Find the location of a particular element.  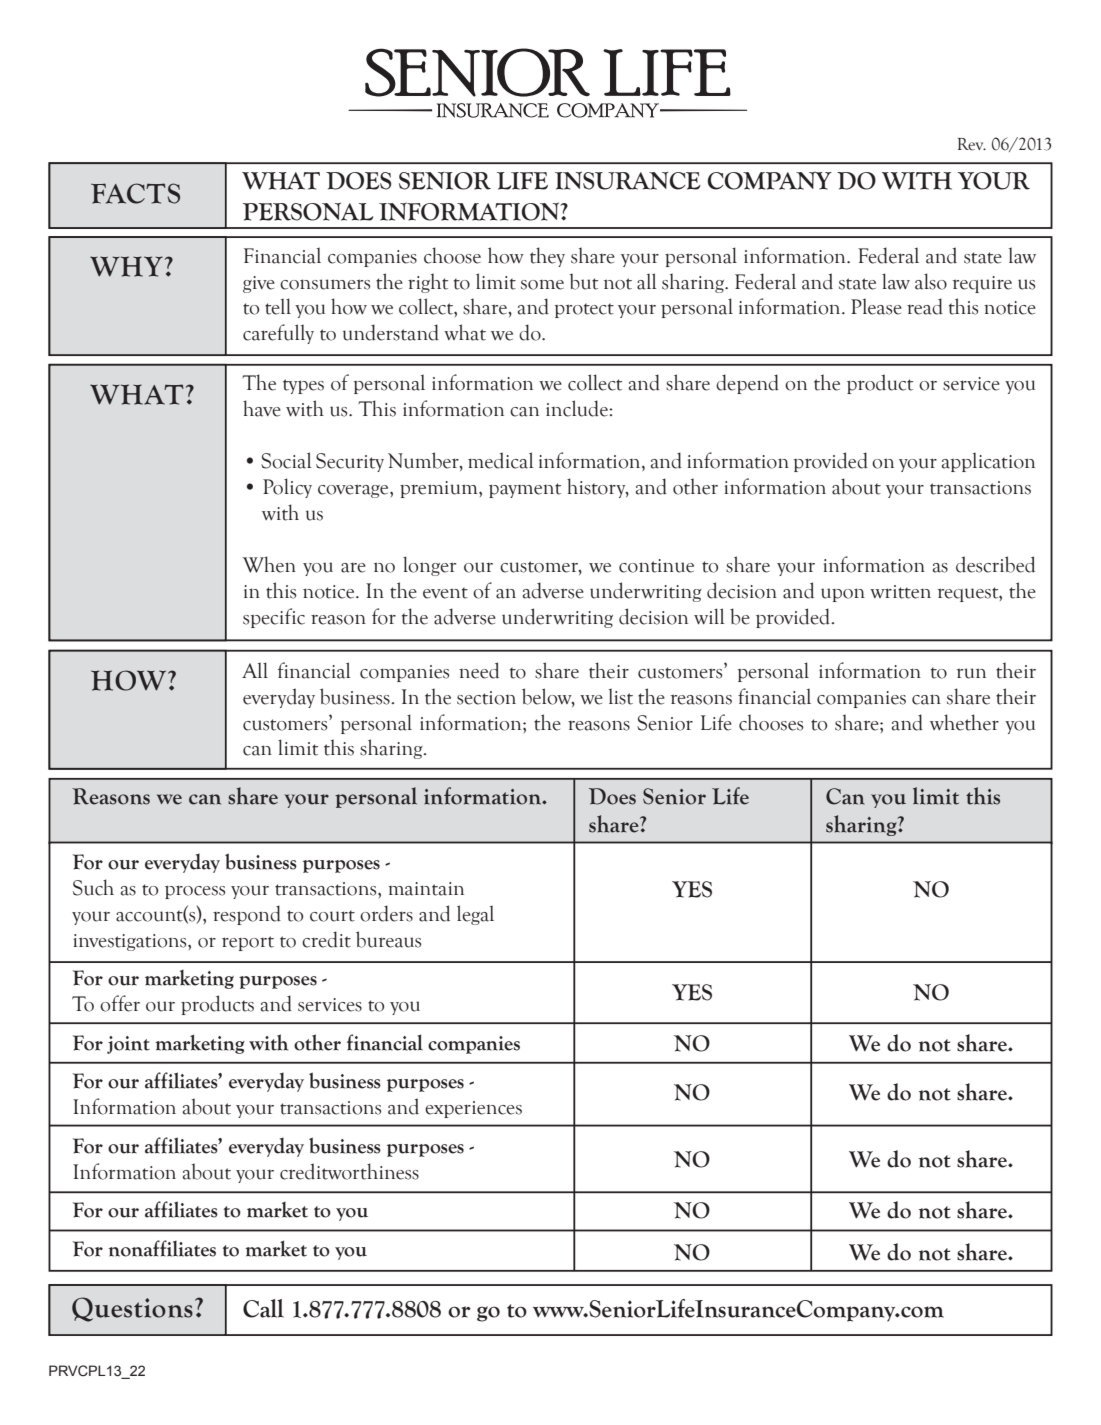

specific is located at coordinates (274, 618).
